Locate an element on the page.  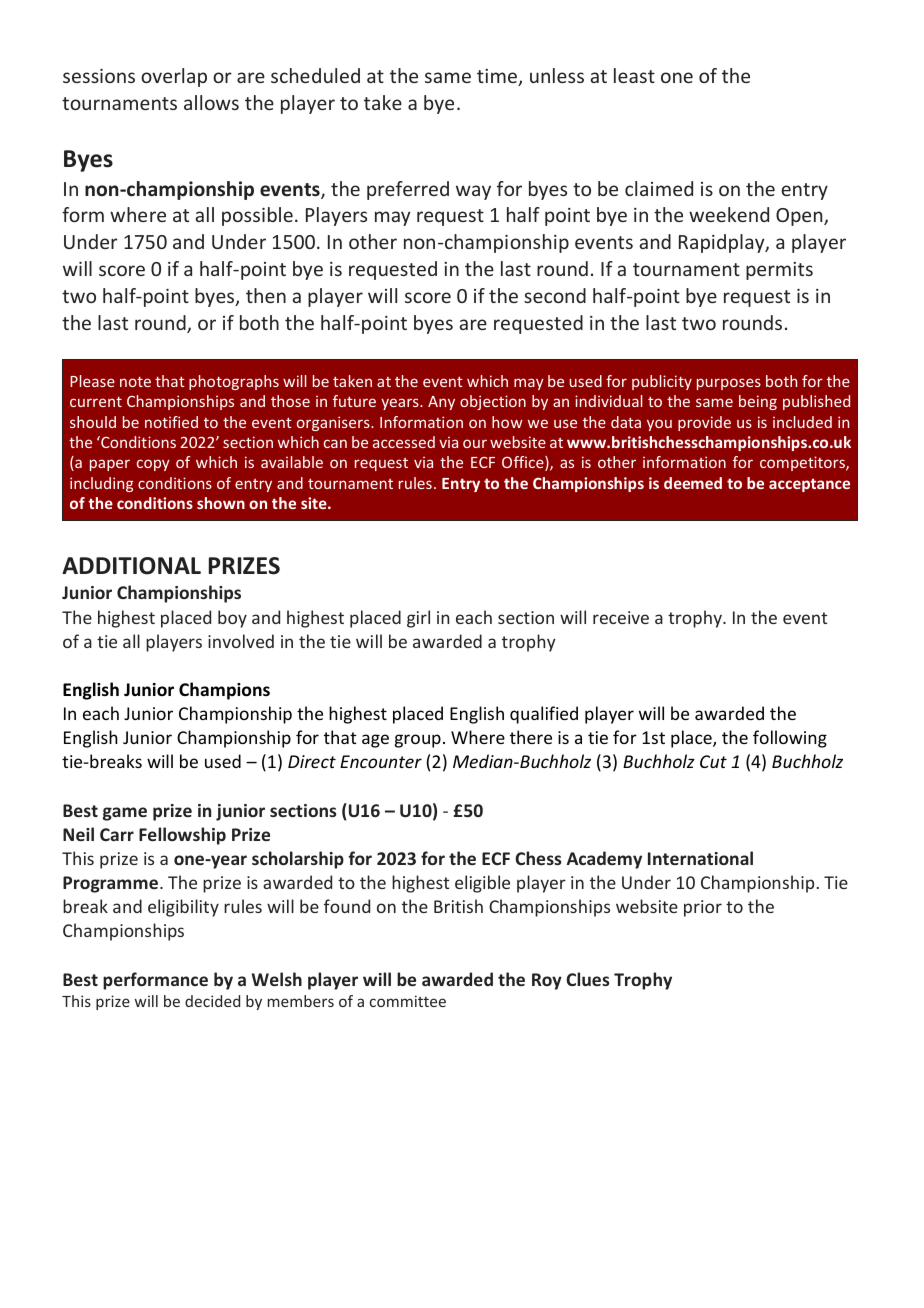
decided is located at coordinates (212, 1001).
